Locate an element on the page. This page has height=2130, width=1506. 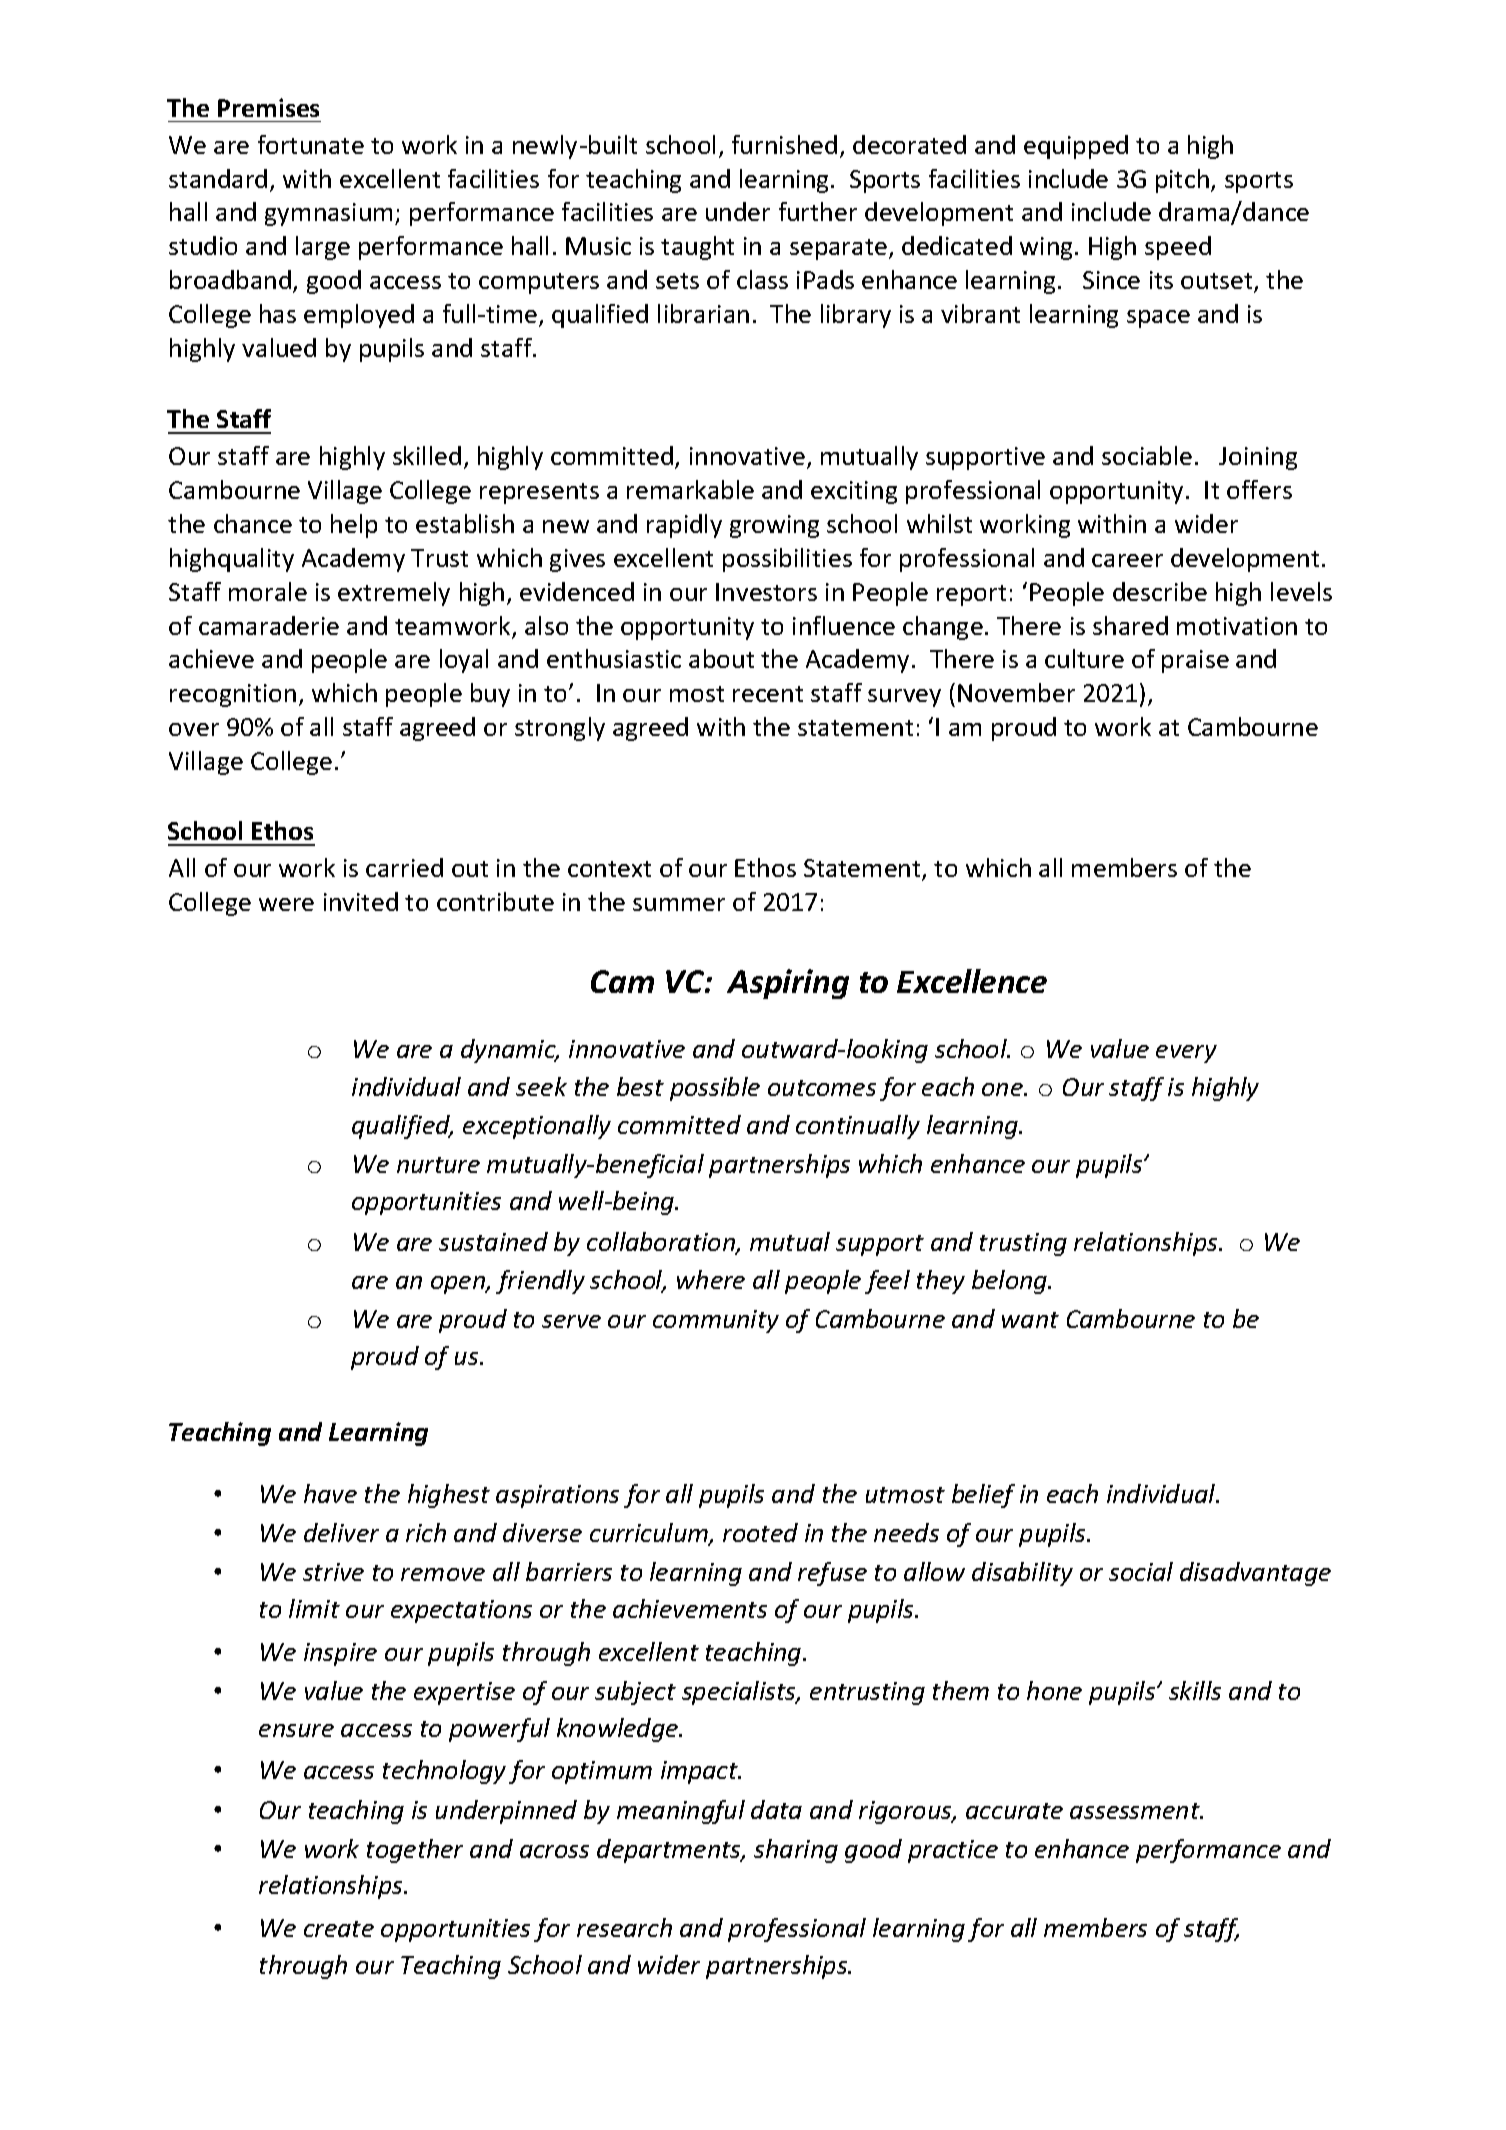
sharing is located at coordinates (796, 1851).
